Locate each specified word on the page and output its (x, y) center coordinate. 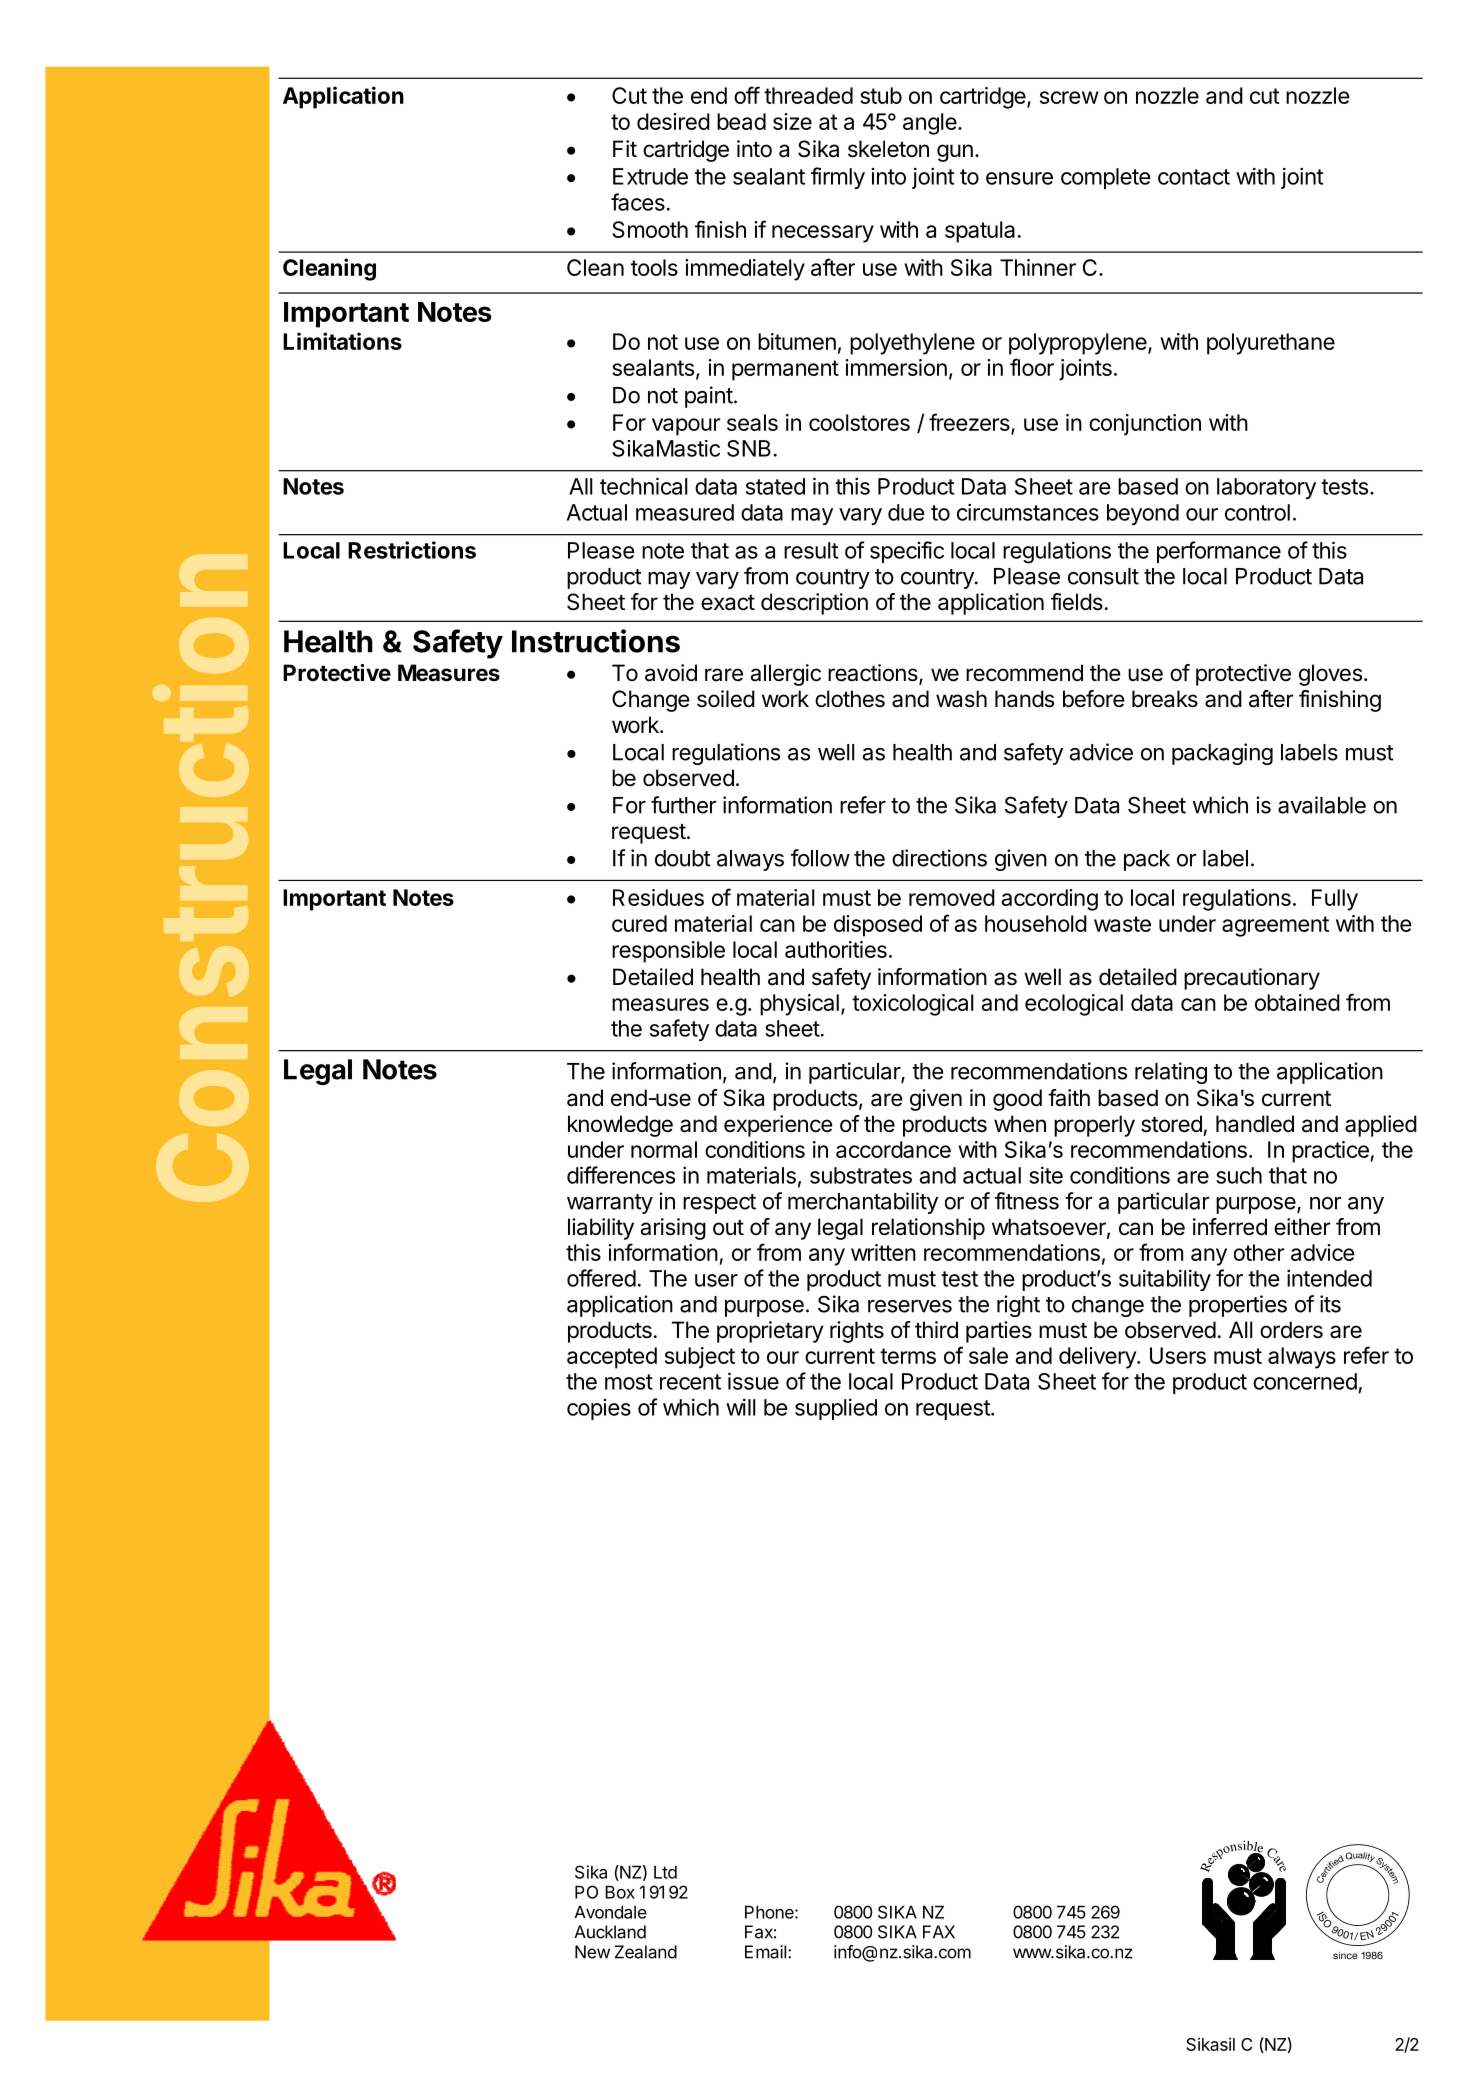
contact (1194, 177)
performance (1219, 552)
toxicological (913, 1005)
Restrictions (412, 550)
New (592, 1952)
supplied (836, 1409)
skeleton (888, 149)
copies (599, 1409)
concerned (1305, 1381)
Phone (770, 1912)
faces (638, 202)
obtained (1297, 1002)
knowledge (620, 1126)
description (814, 604)
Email (767, 1952)
